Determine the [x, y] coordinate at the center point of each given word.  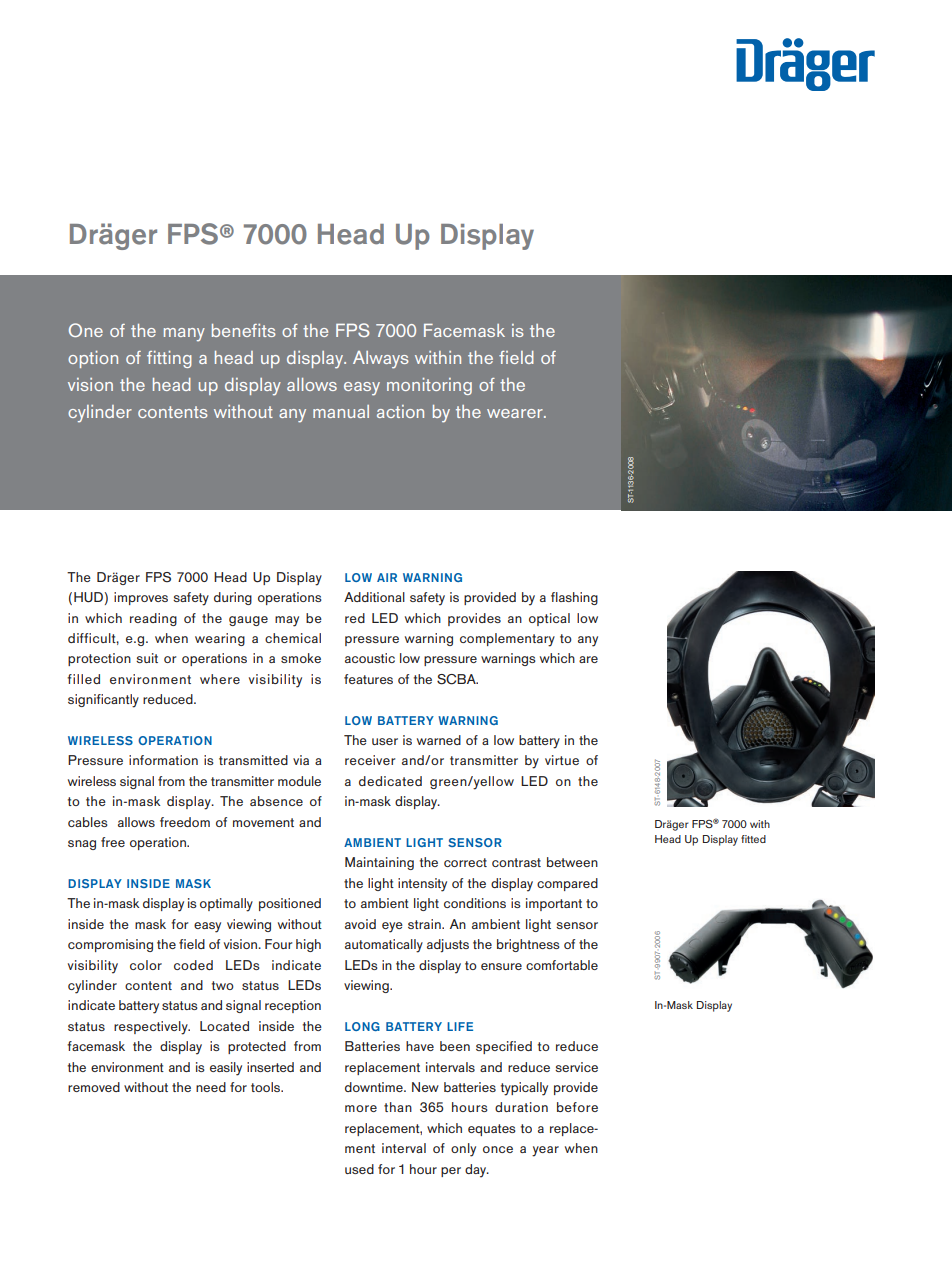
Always [381, 360]
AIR [387, 577]
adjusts [448, 946]
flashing [574, 598]
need [211, 1087]
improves [141, 598]
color [146, 965]
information [163, 760]
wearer [516, 413]
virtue [562, 760]
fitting [169, 359]
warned [439, 740]
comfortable [562, 965]
